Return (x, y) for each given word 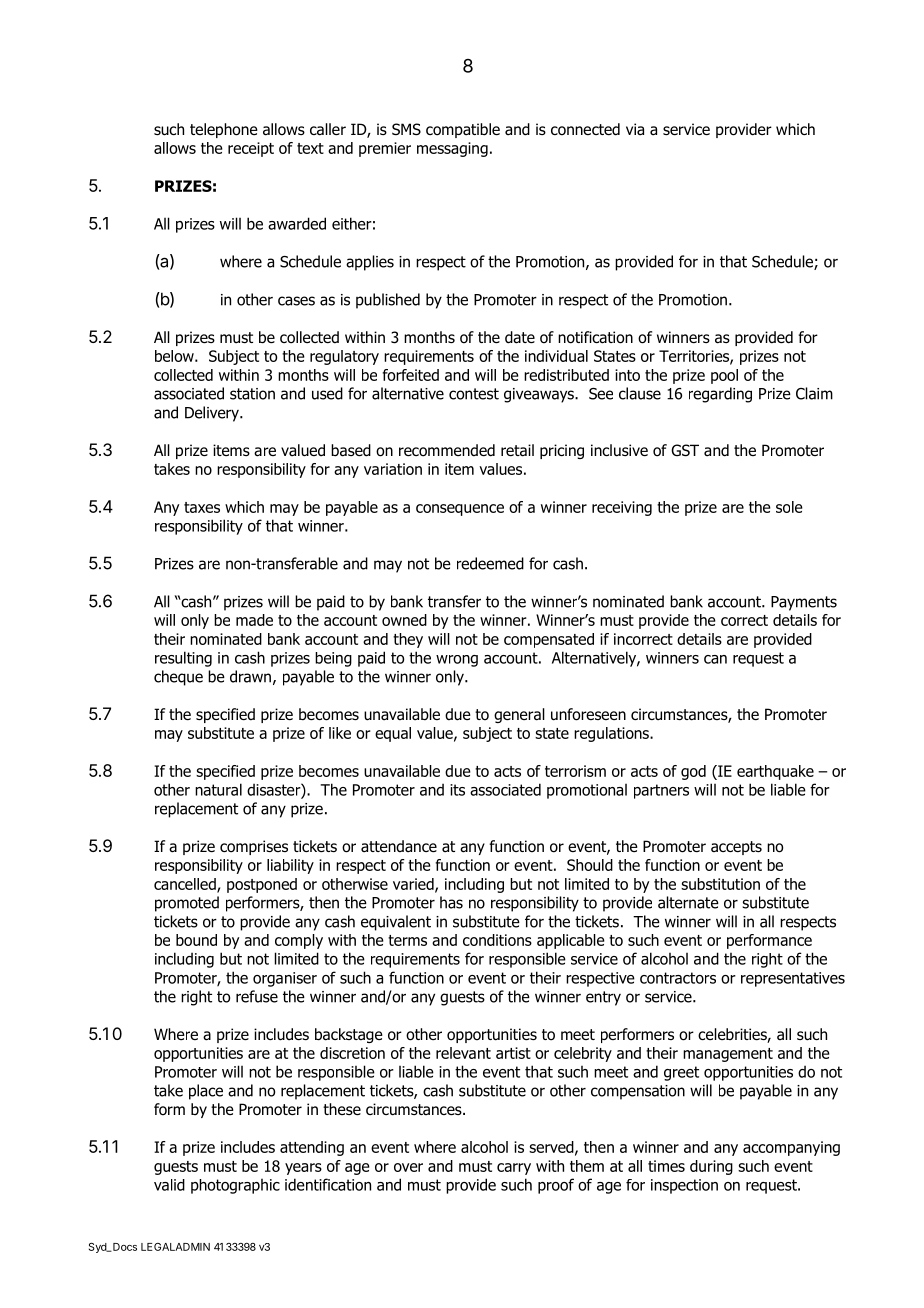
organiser (285, 979)
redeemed (490, 563)
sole (789, 507)
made (254, 620)
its (457, 790)
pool (724, 376)
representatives (793, 979)
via (635, 129)
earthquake (775, 772)
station (252, 394)
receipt (251, 149)
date (520, 337)
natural (218, 789)
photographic (235, 1186)
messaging (452, 149)
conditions (497, 940)
